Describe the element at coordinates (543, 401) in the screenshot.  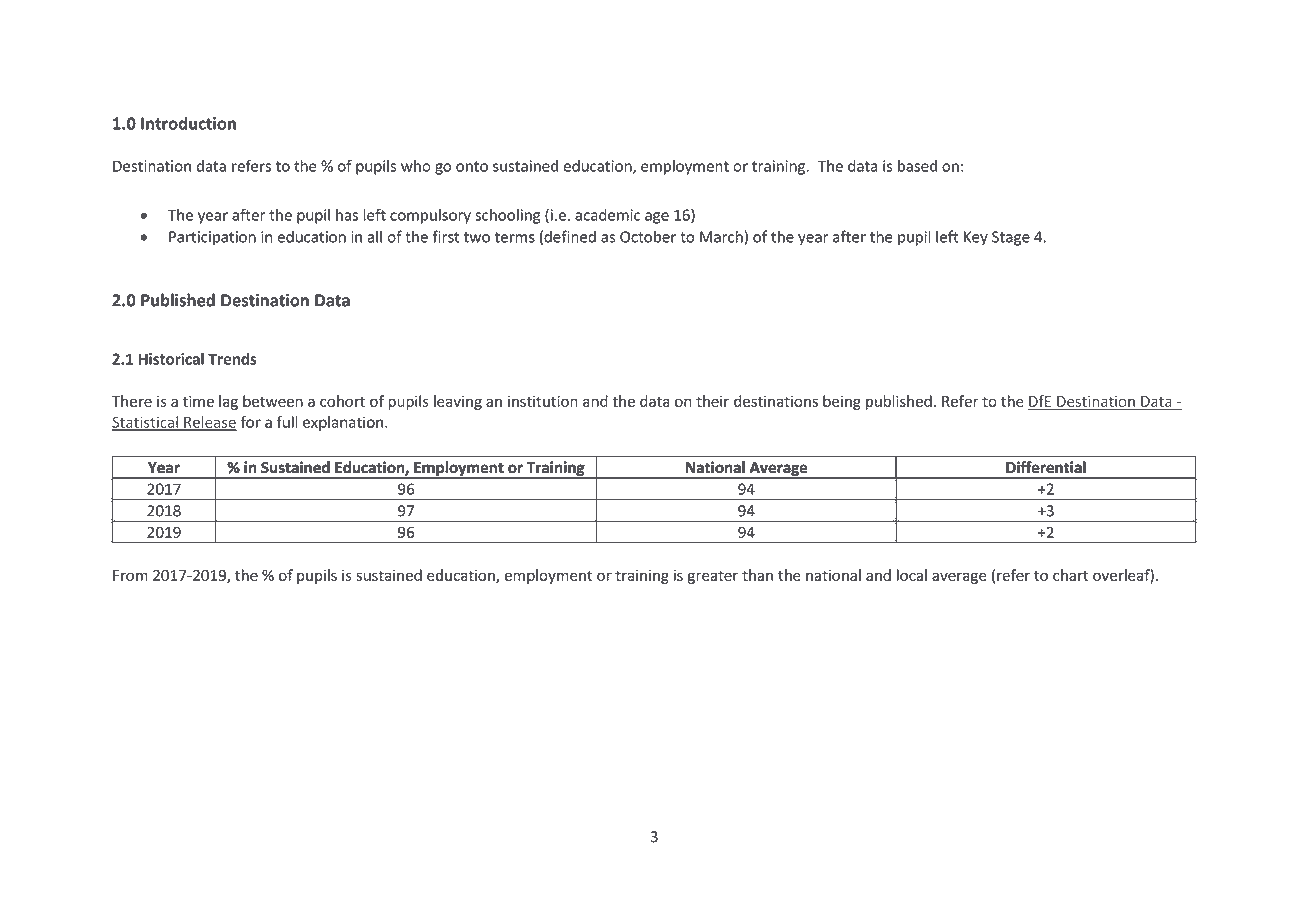
I see `institution` at that location.
